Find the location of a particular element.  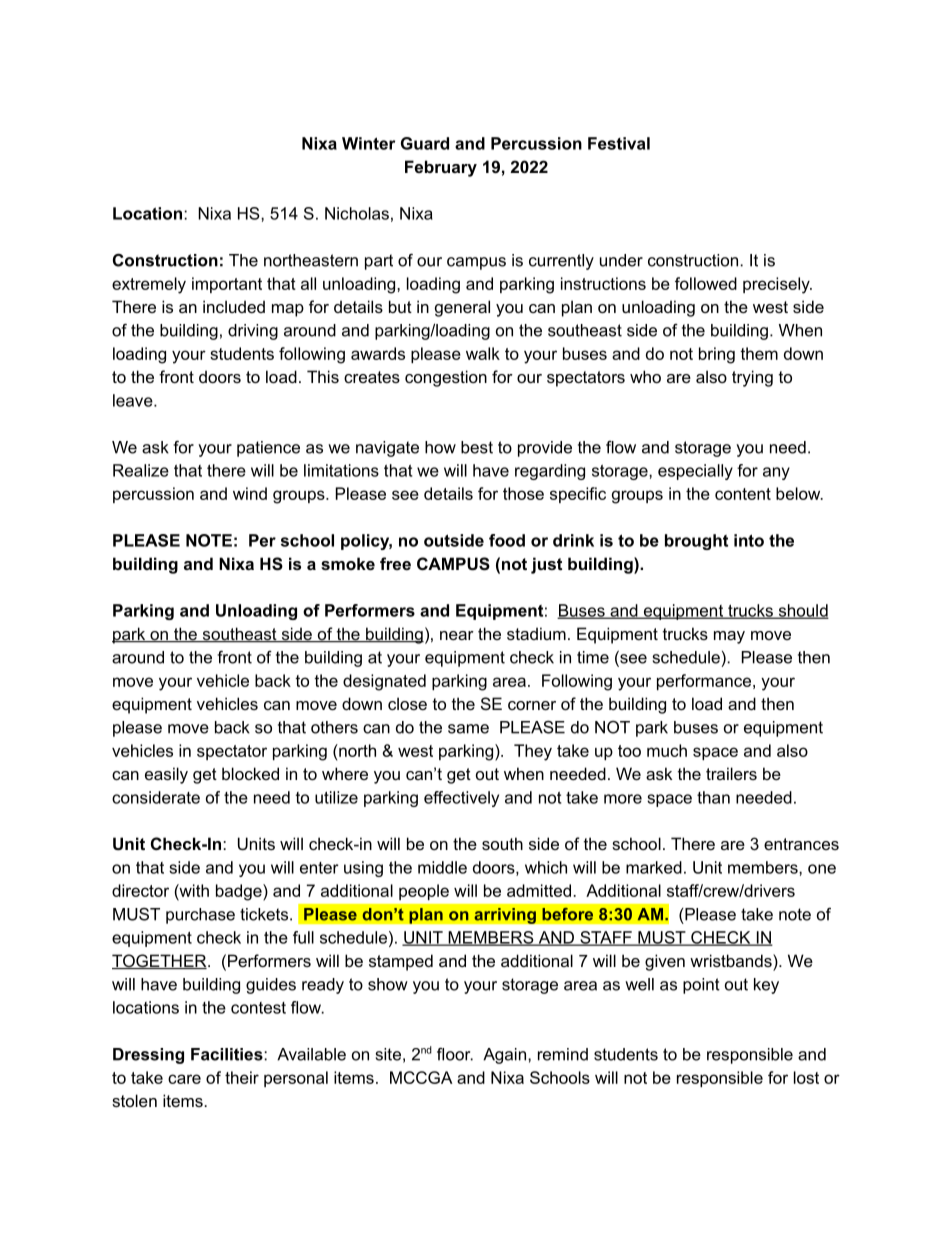

their is located at coordinates (242, 1077).
